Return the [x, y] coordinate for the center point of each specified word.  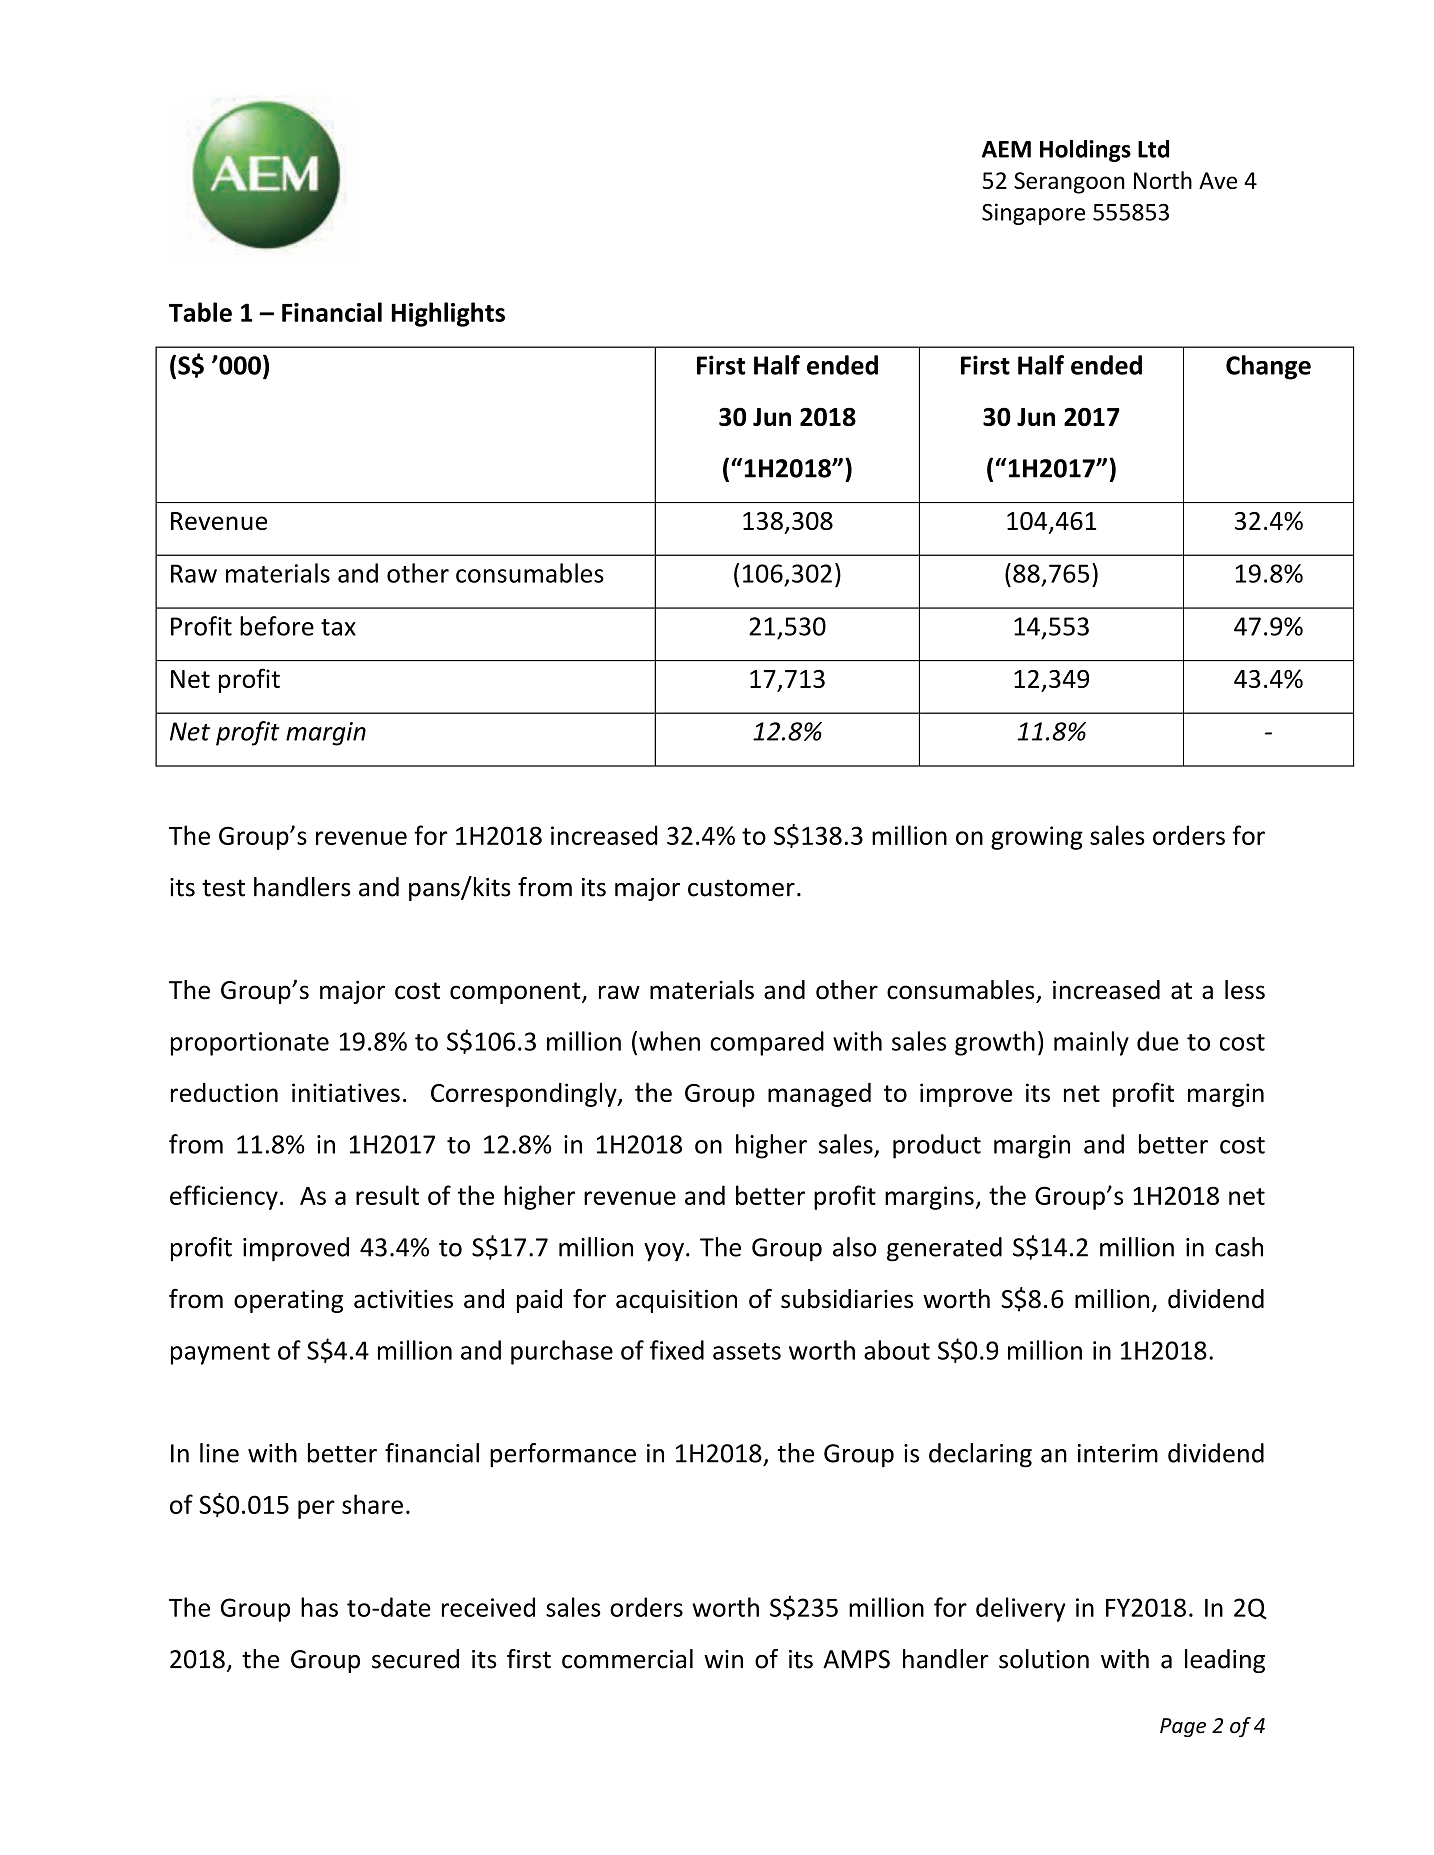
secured [415, 1659]
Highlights [448, 314]
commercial [627, 1659]
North [1163, 180]
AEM [1006, 149]
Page [1183, 1727]
